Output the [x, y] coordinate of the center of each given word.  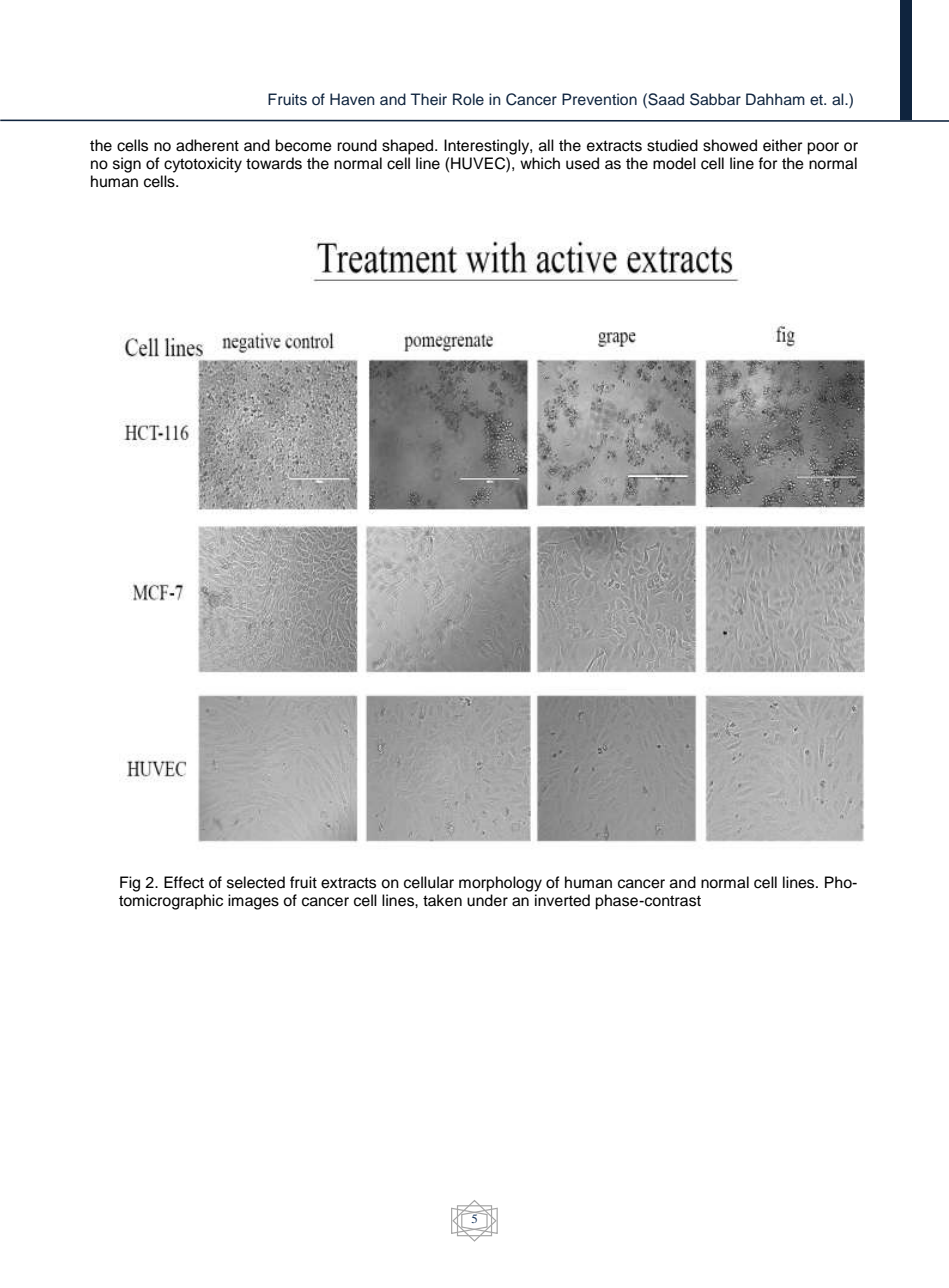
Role [468, 99]
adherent [207, 145]
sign [127, 165]
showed [730, 145]
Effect [184, 882]
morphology [500, 884]
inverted [562, 900]
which [540, 163]
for [767, 163]
